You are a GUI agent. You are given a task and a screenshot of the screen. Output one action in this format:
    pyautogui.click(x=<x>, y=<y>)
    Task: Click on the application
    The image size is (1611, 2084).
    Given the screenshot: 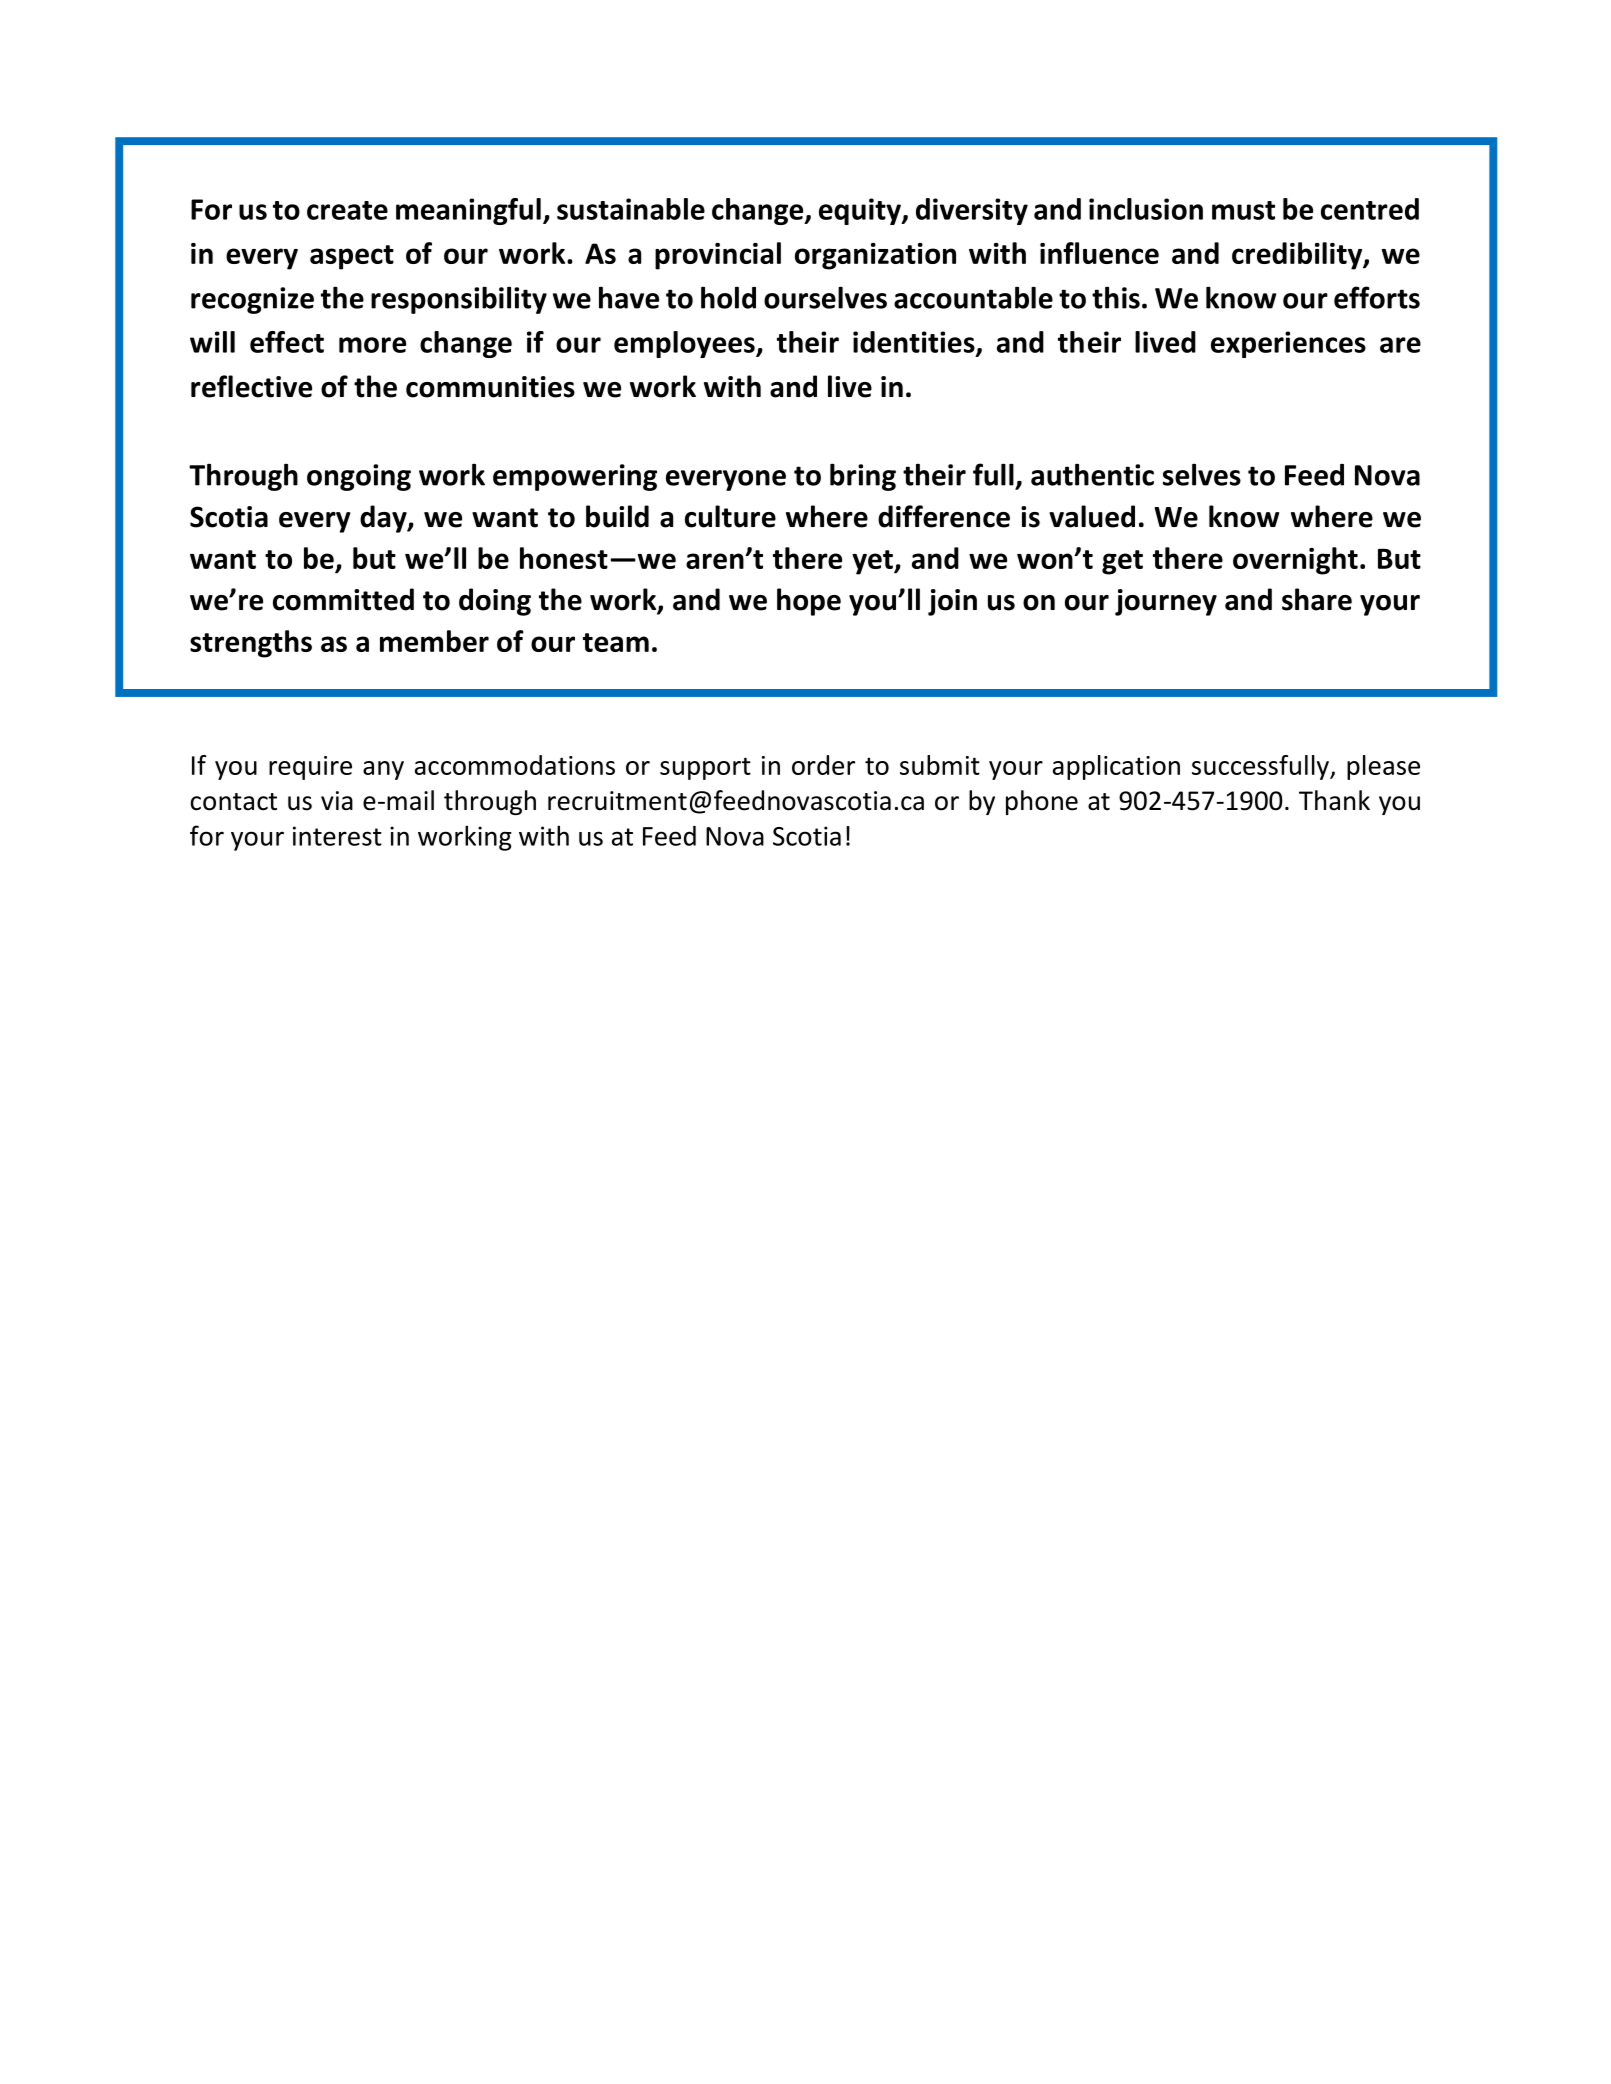 What is the action you would take?
    pyautogui.click(x=1116, y=767)
